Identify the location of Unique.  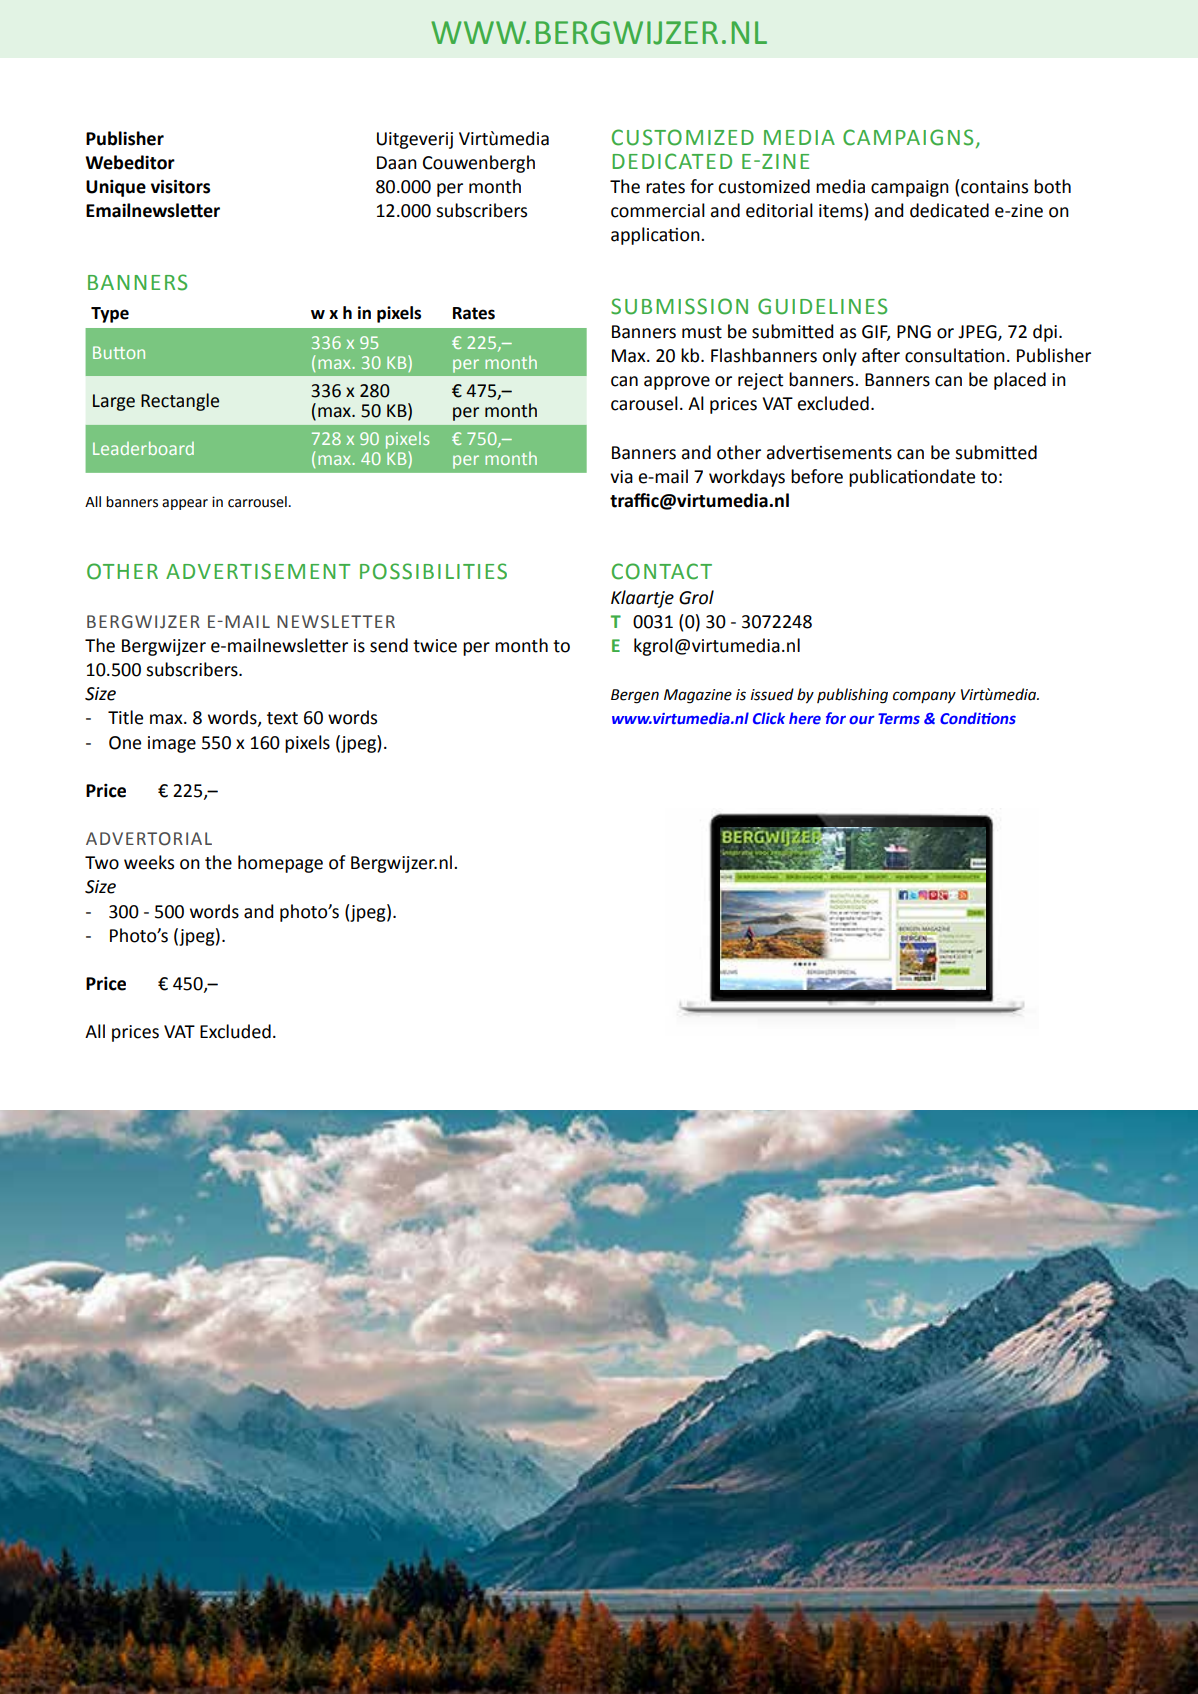
(116, 188).
